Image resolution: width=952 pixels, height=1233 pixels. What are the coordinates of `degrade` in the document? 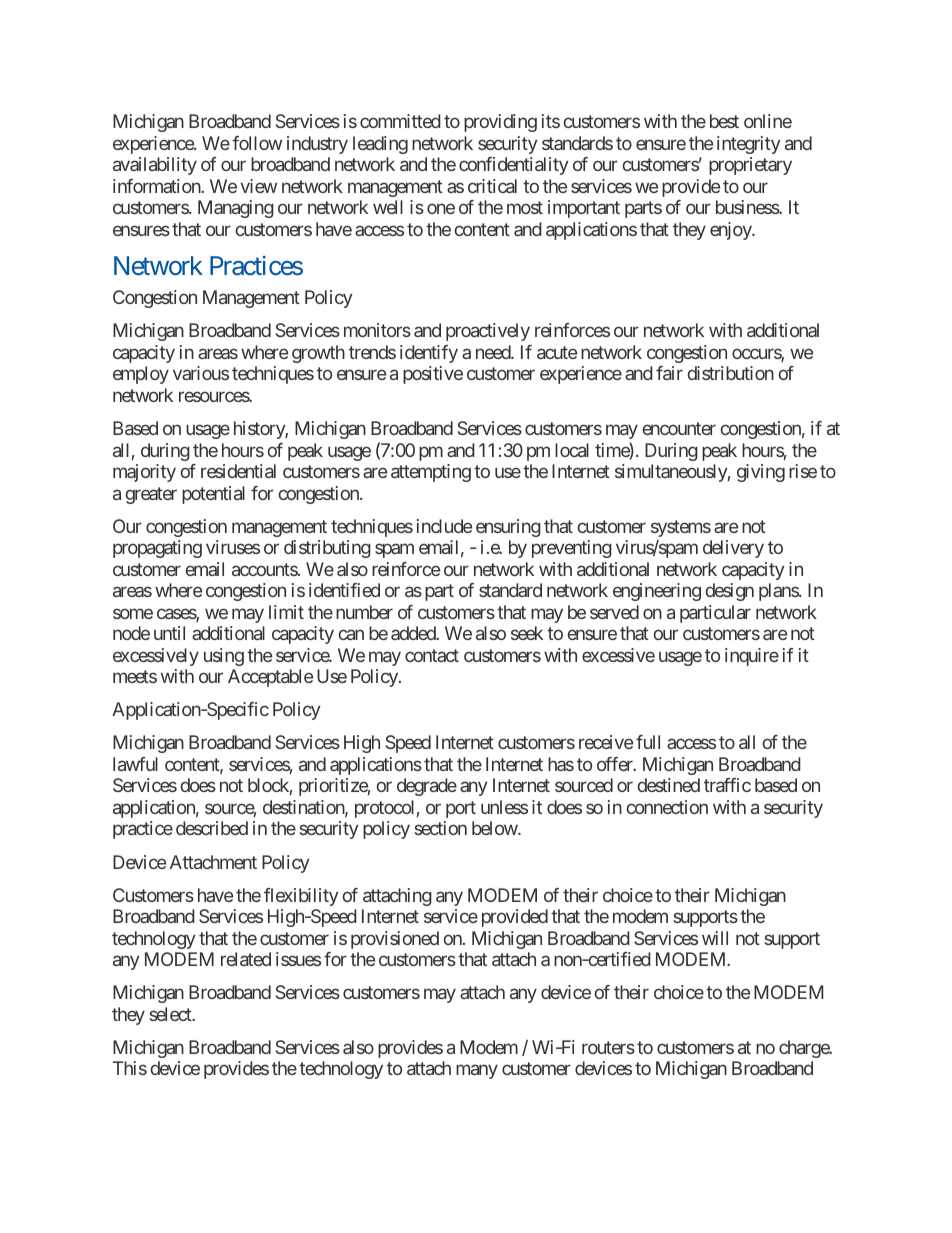 It's located at (427, 787).
